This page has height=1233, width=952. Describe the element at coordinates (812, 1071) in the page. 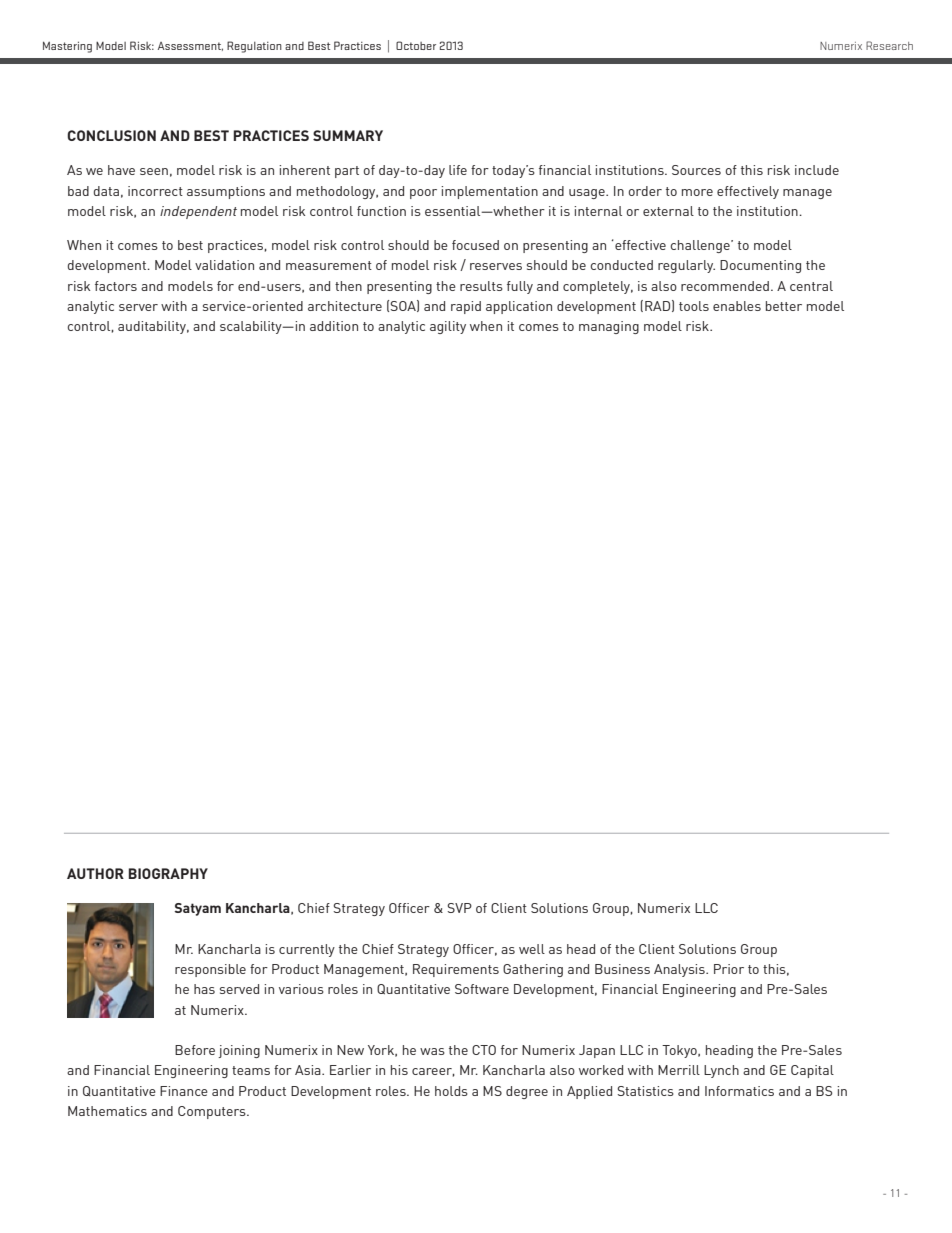

I see `Capital` at that location.
